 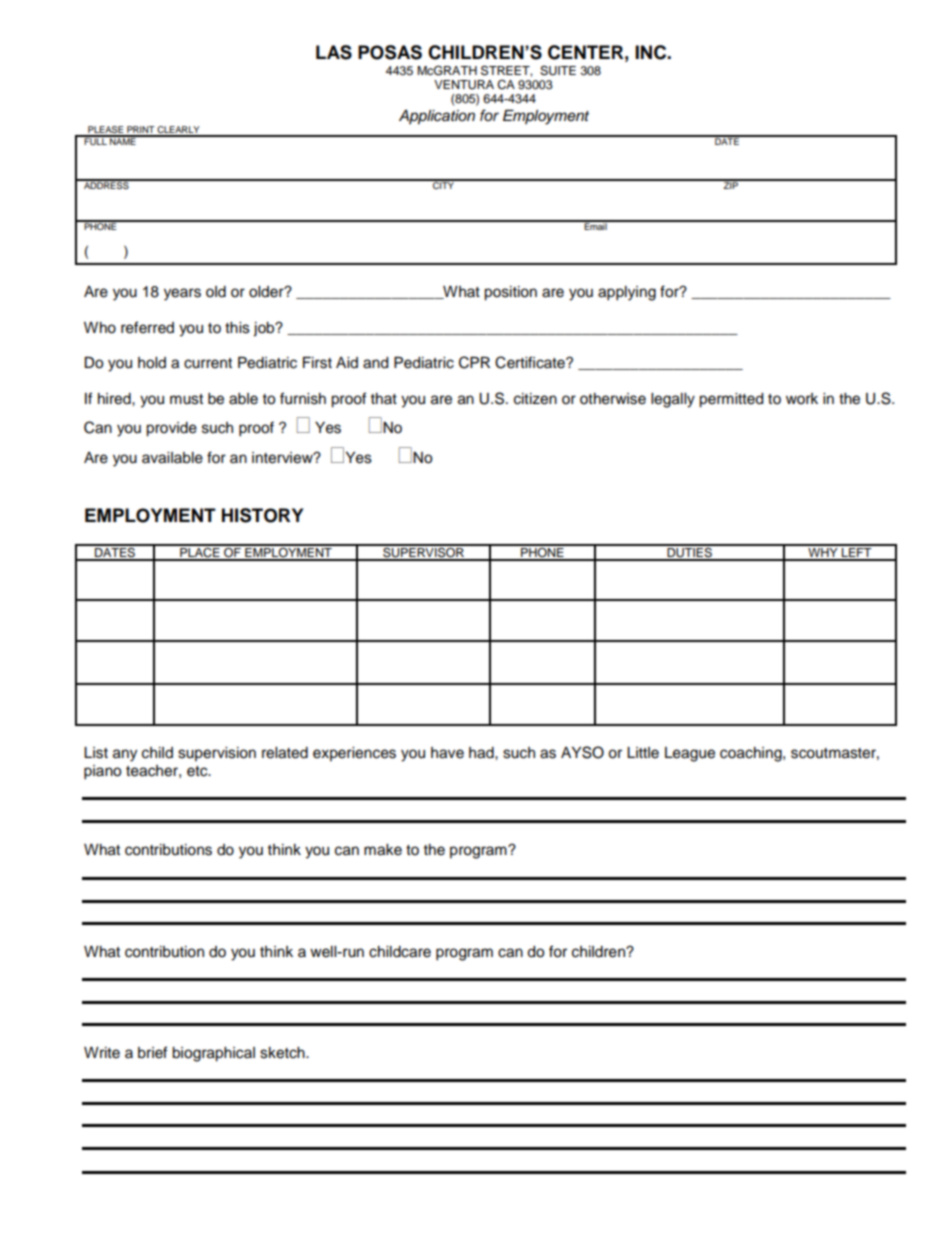 What do you see at coordinates (217, 754) in the screenshot?
I see `supervision` at bounding box center [217, 754].
